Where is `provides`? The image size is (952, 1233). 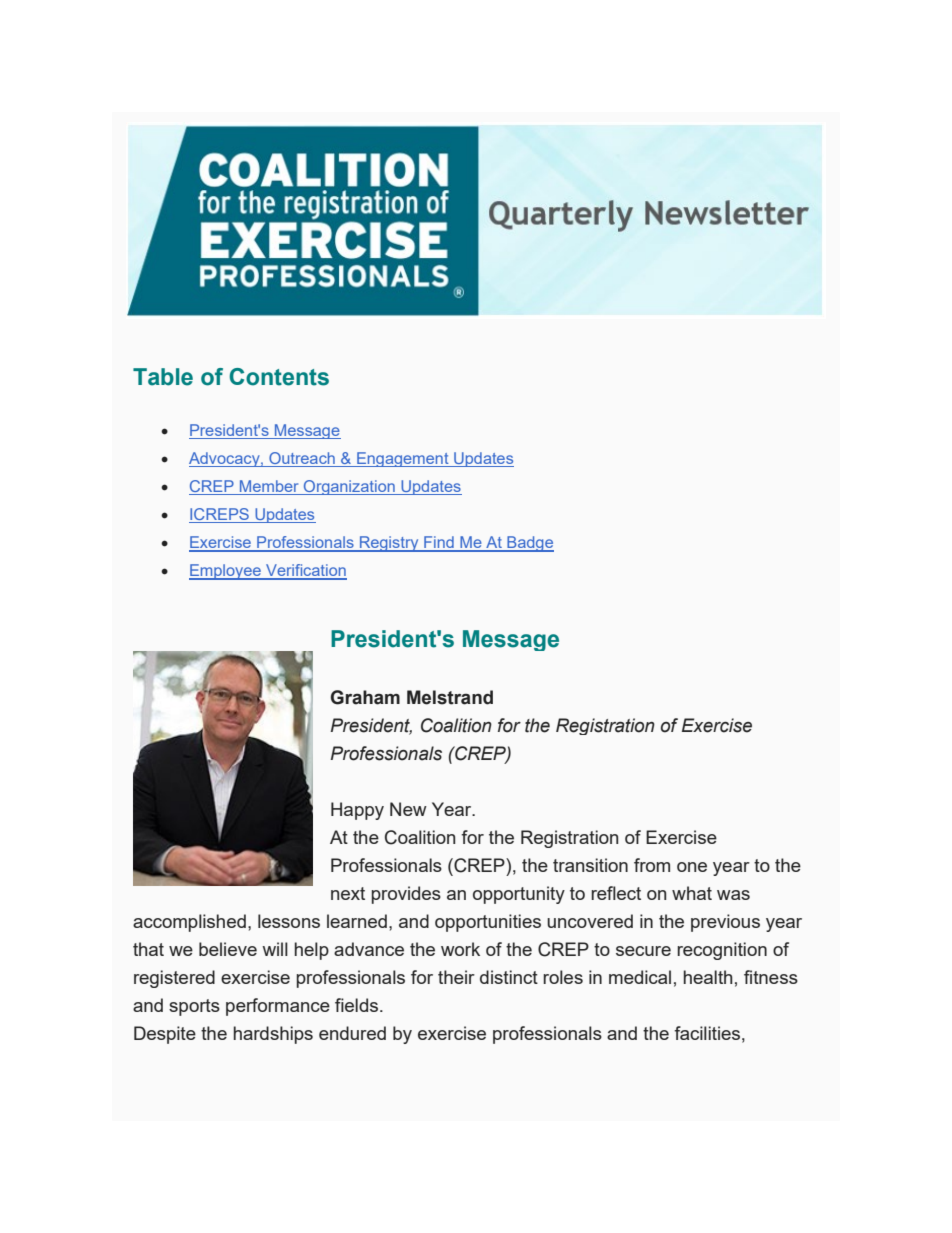 provides is located at coordinates (406, 895).
